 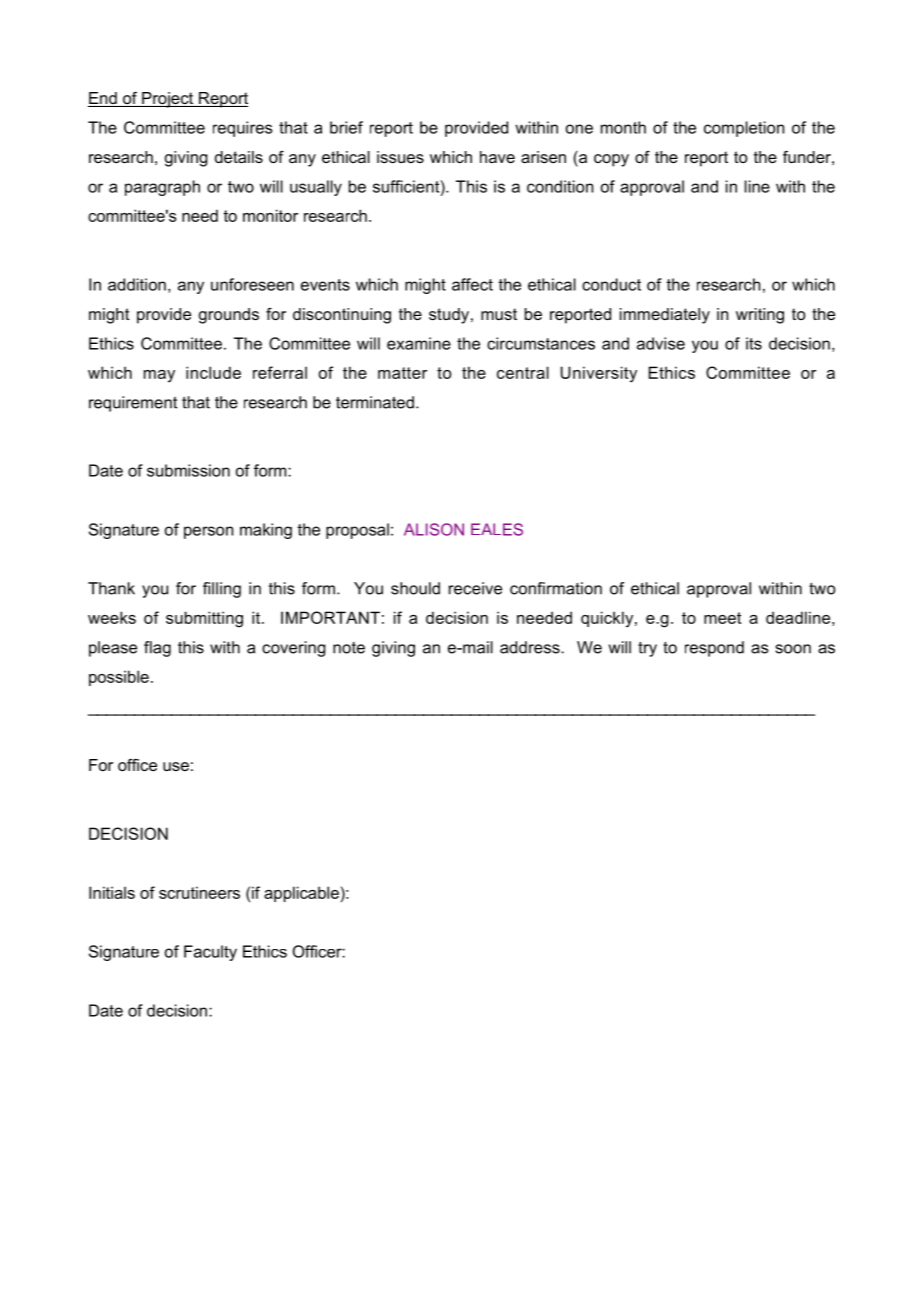 I want to click on completion, so click(x=744, y=129).
